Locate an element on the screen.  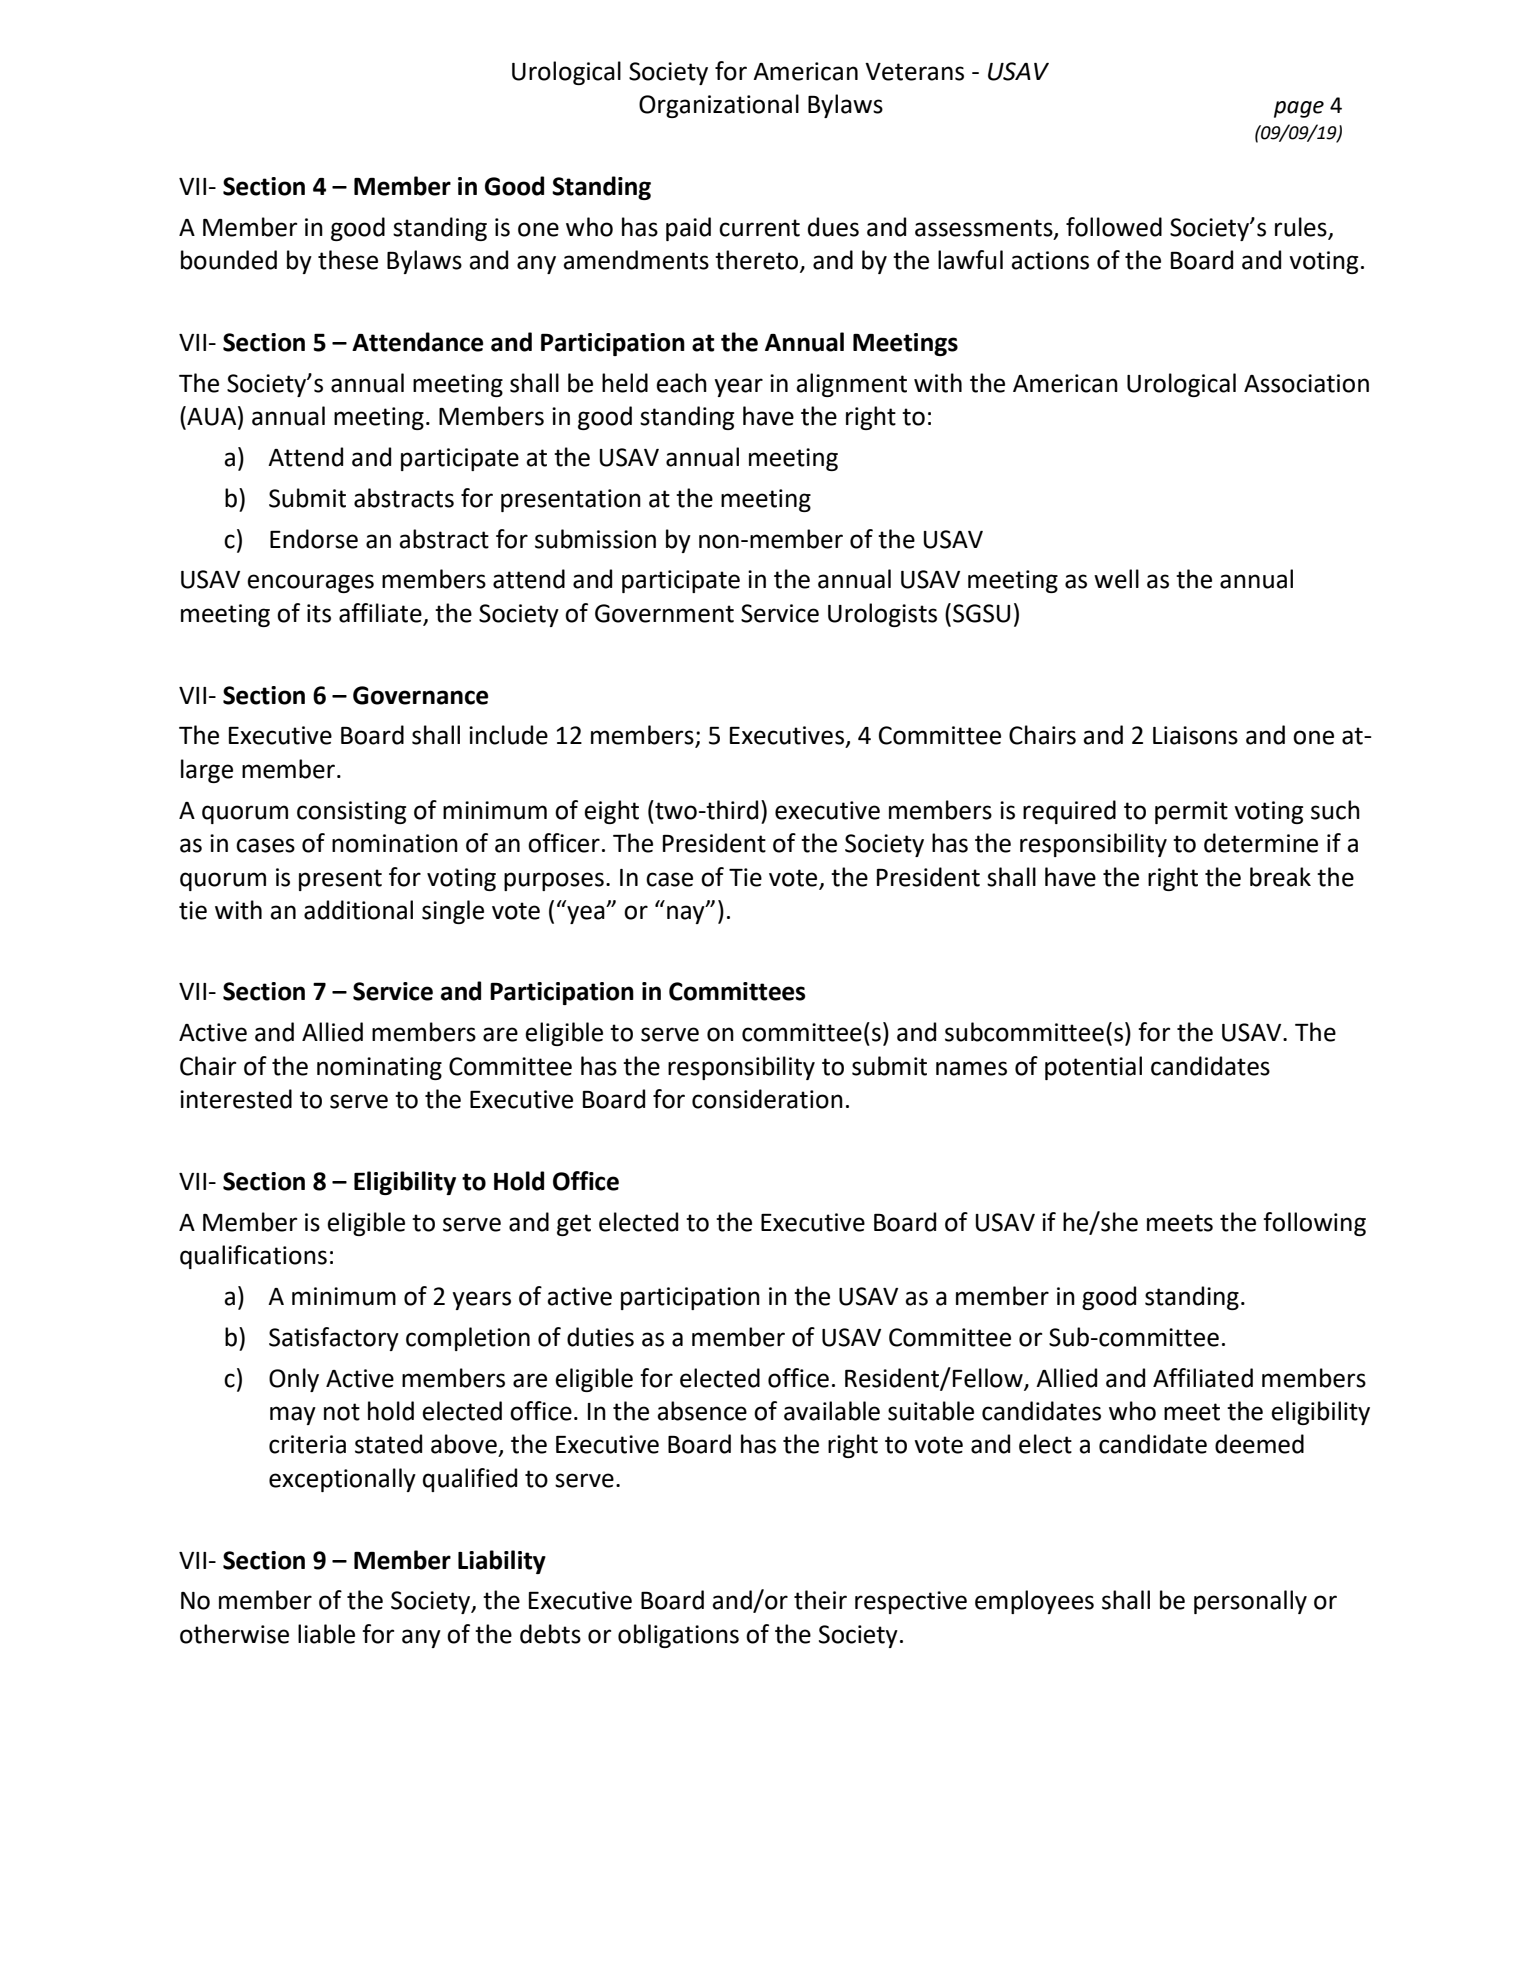
their is located at coordinates (820, 1600).
